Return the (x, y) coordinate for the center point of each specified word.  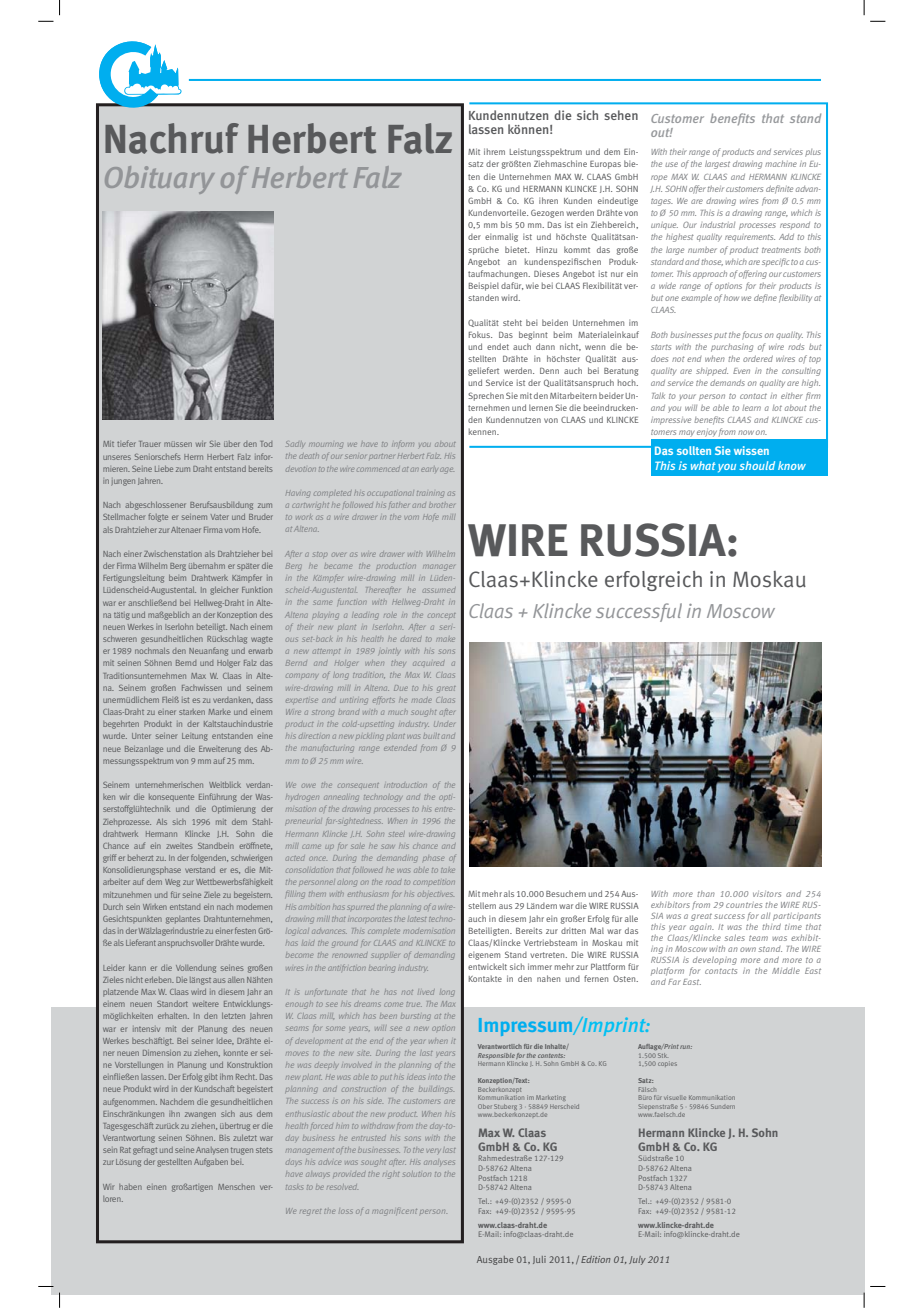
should (757, 465)
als (210, 554)
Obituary (160, 180)
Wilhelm (440, 554)
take (447, 870)
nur (617, 274)
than (706, 894)
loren (113, 1199)
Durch (113, 907)
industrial (717, 225)
